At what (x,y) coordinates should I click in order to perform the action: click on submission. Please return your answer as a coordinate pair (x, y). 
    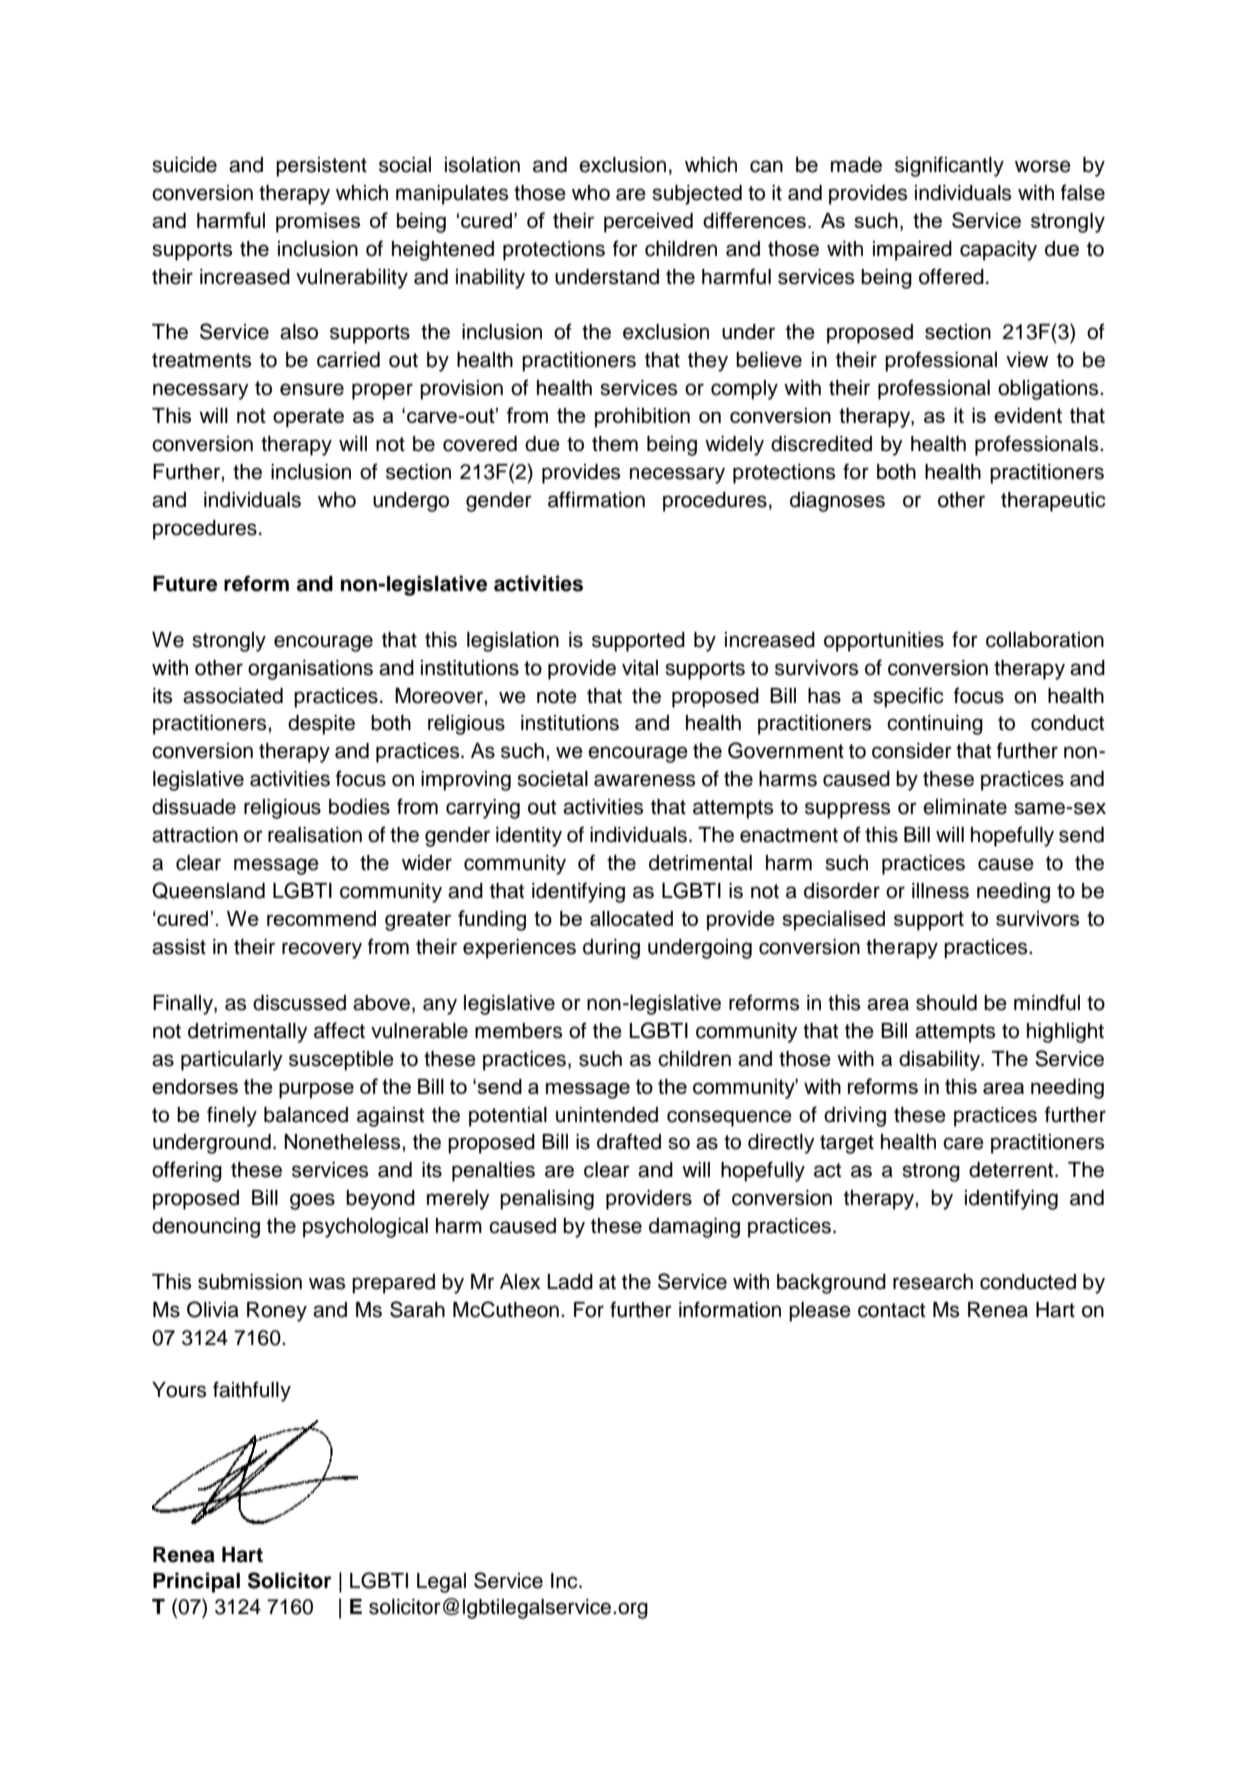
    Looking at the image, I should click on (250, 1282).
